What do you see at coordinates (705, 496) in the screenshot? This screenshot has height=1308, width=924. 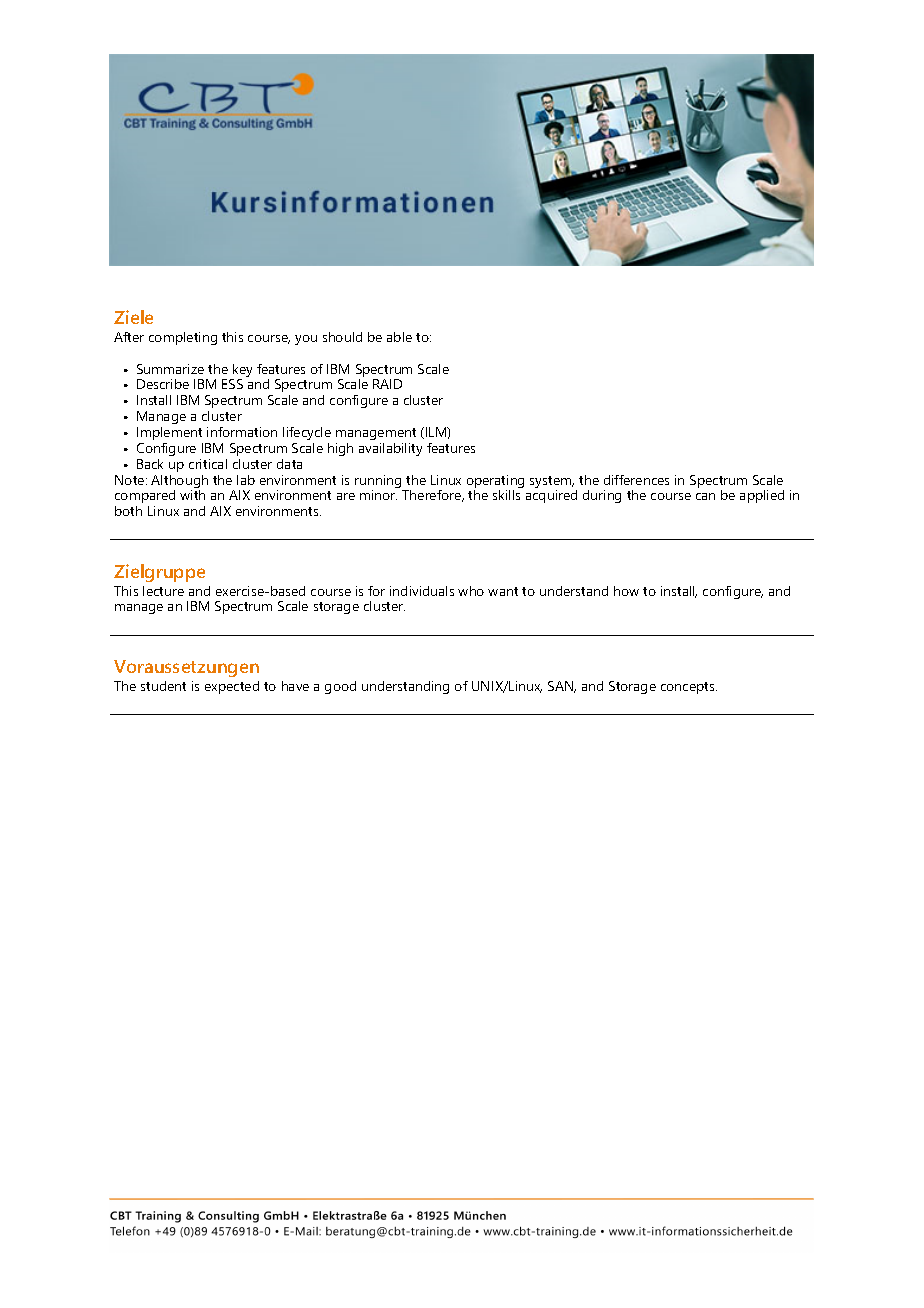 I see `can` at bounding box center [705, 496].
